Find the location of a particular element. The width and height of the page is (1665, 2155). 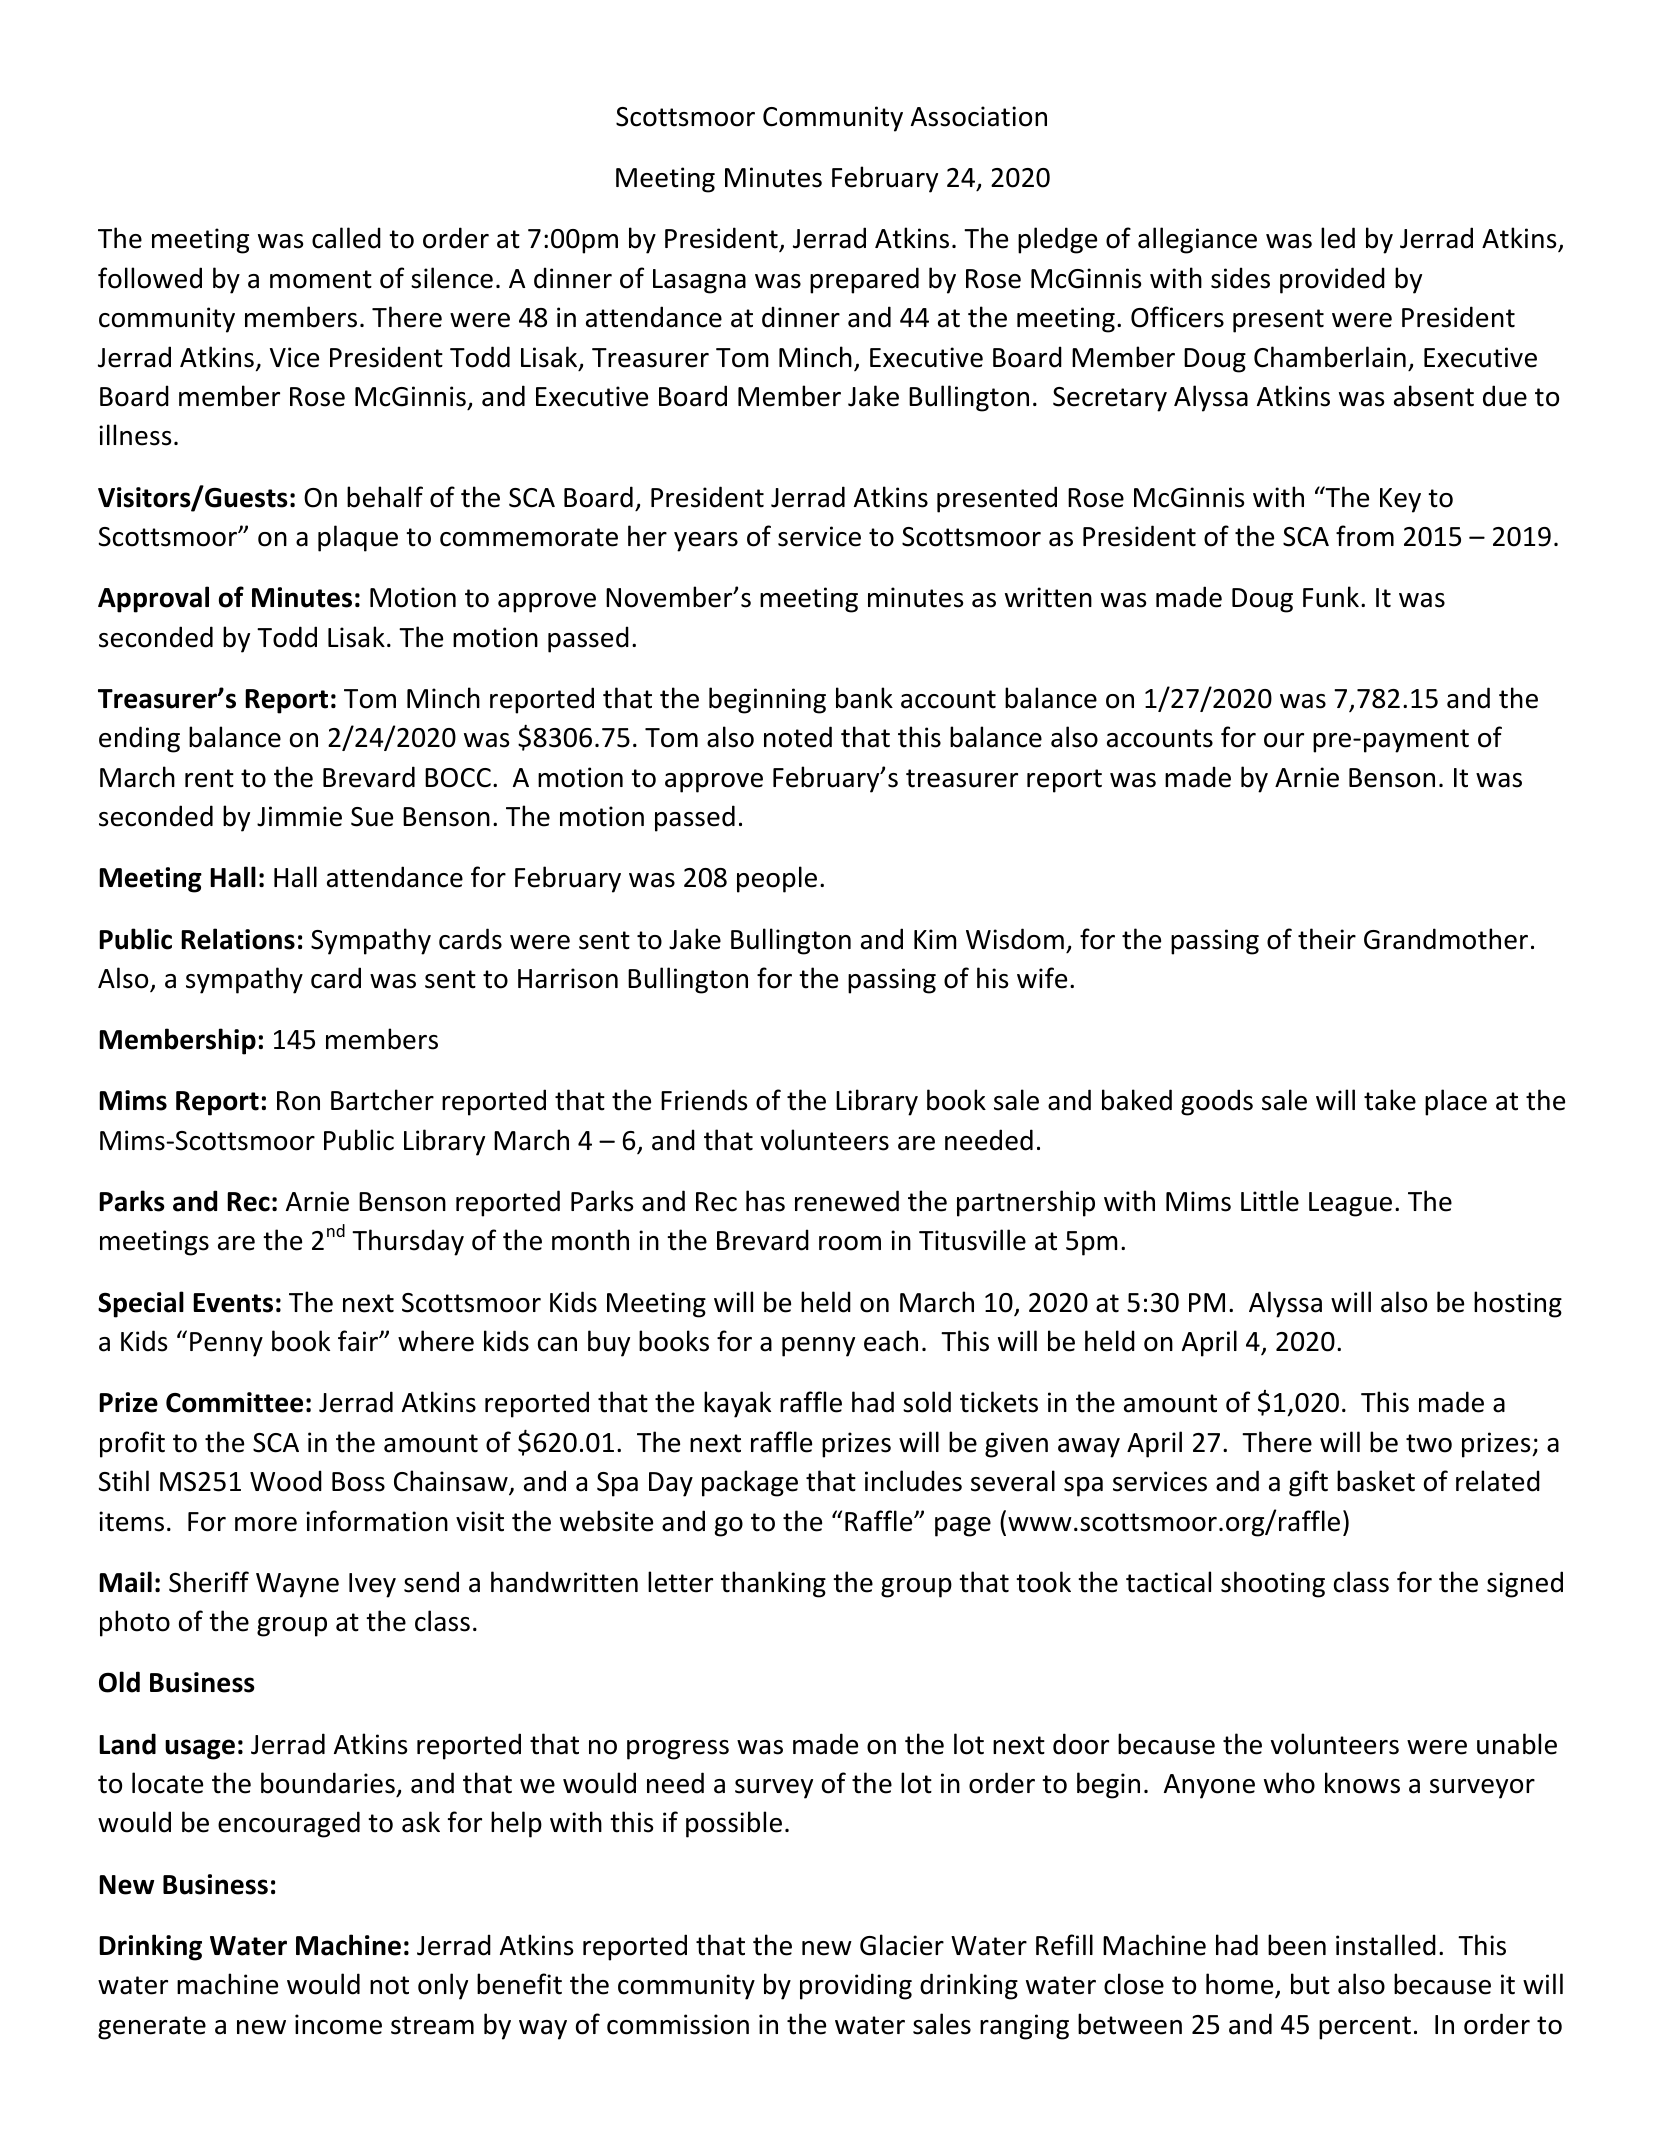

Committee is located at coordinates (234, 1402).
